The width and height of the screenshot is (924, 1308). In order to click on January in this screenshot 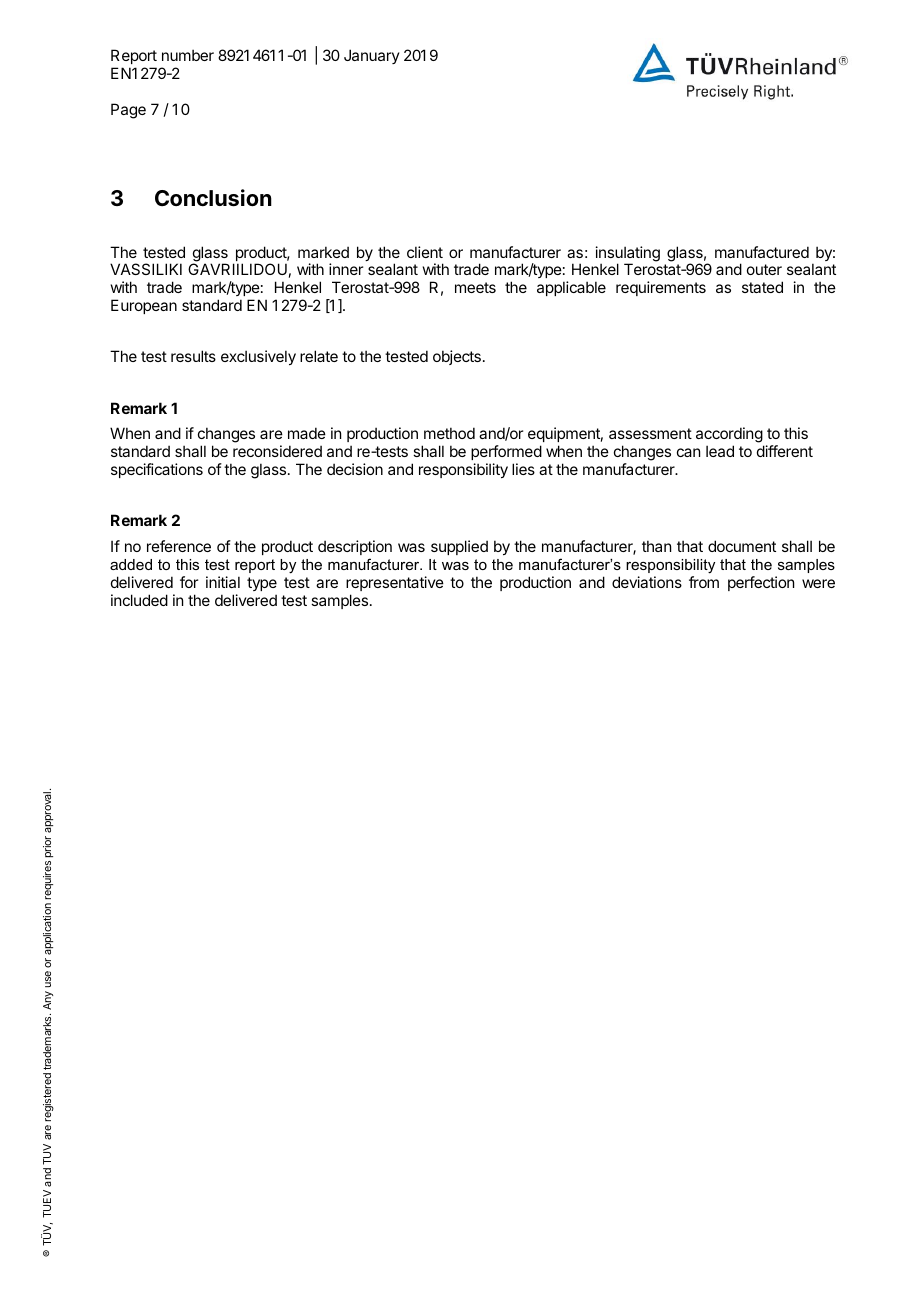, I will do `click(372, 56)`.
